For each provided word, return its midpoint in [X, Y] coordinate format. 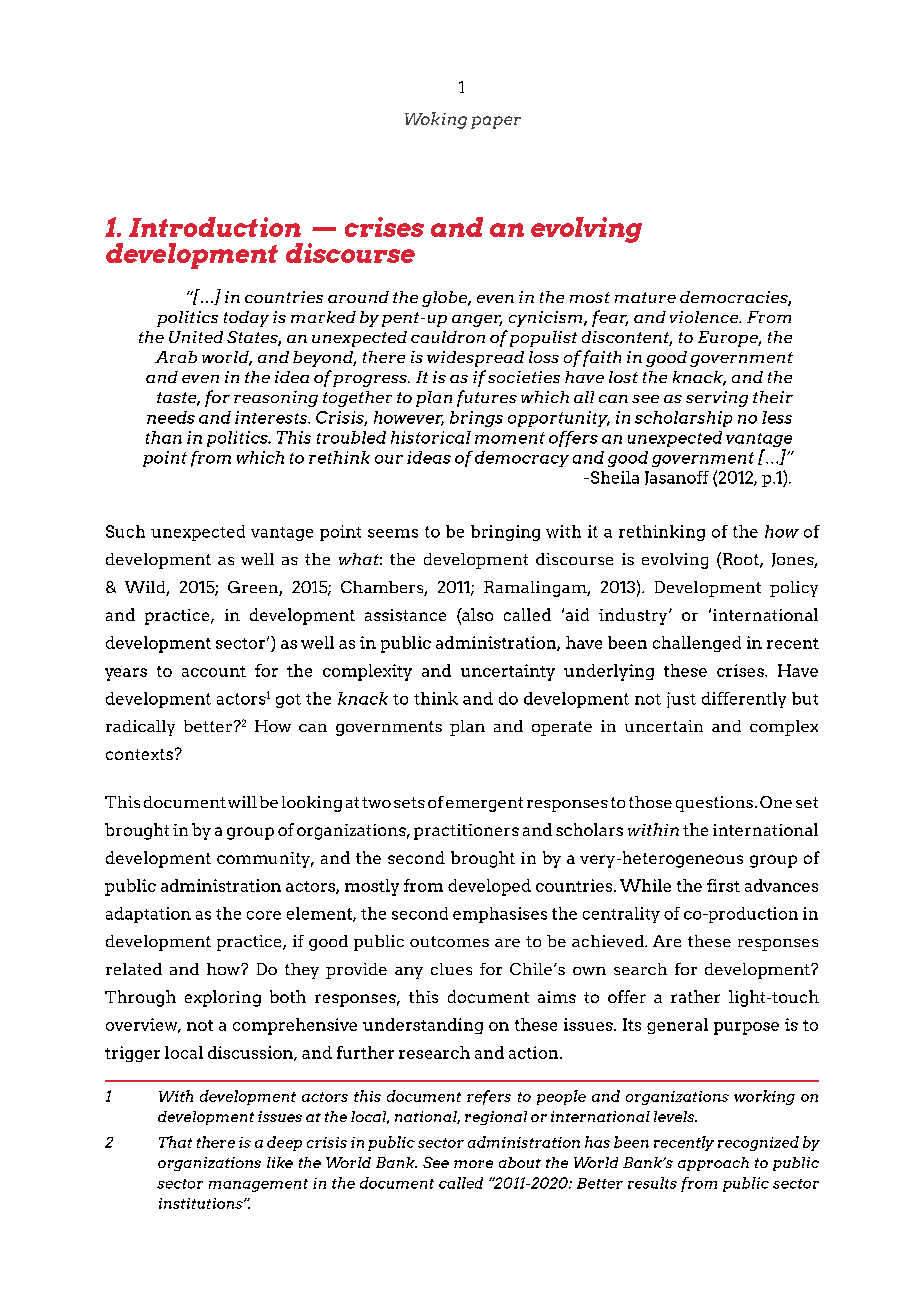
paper [496, 122]
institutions [202, 1203]
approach [713, 1164]
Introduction [215, 227]
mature [645, 297]
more [473, 1164]
